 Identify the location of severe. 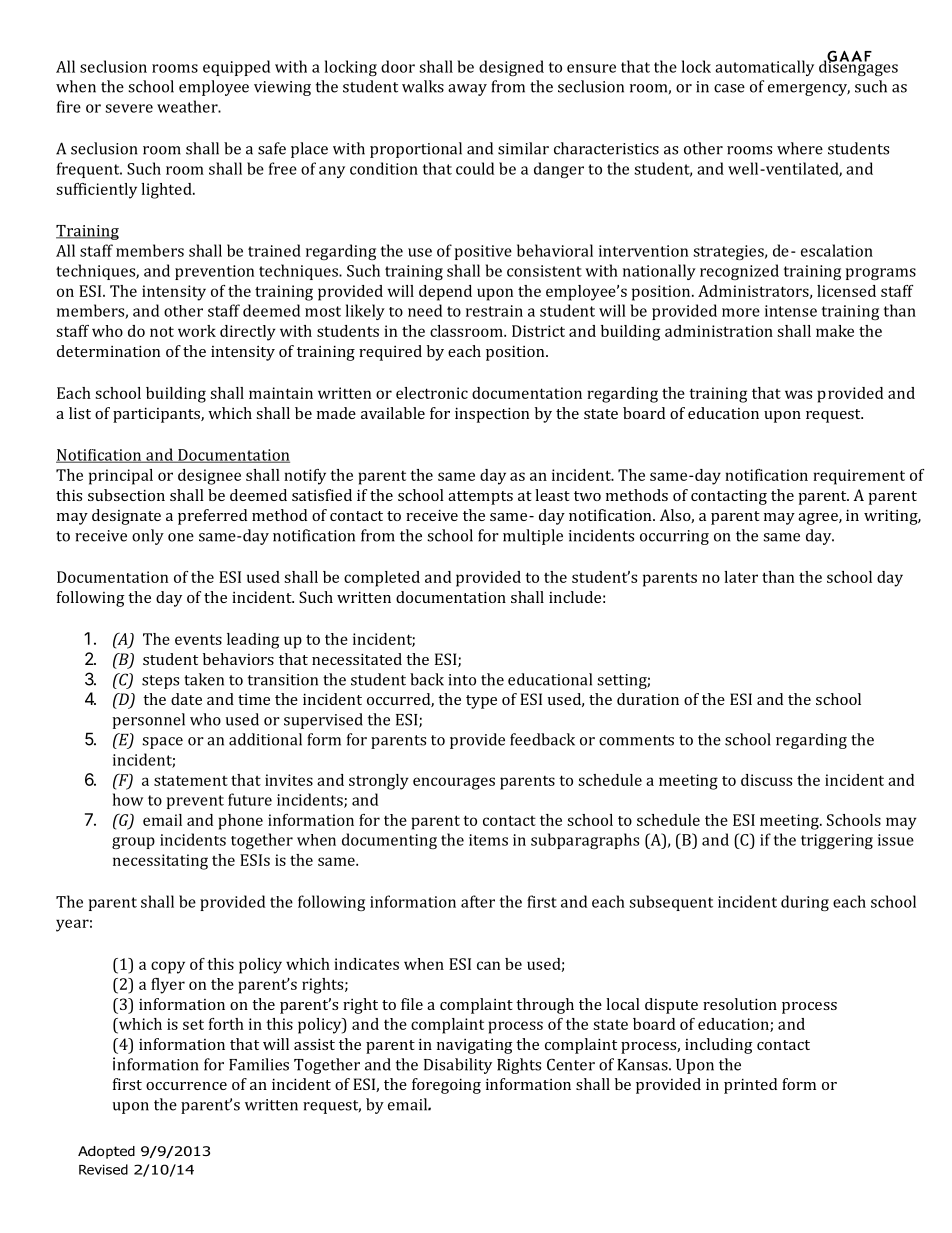
(129, 108).
